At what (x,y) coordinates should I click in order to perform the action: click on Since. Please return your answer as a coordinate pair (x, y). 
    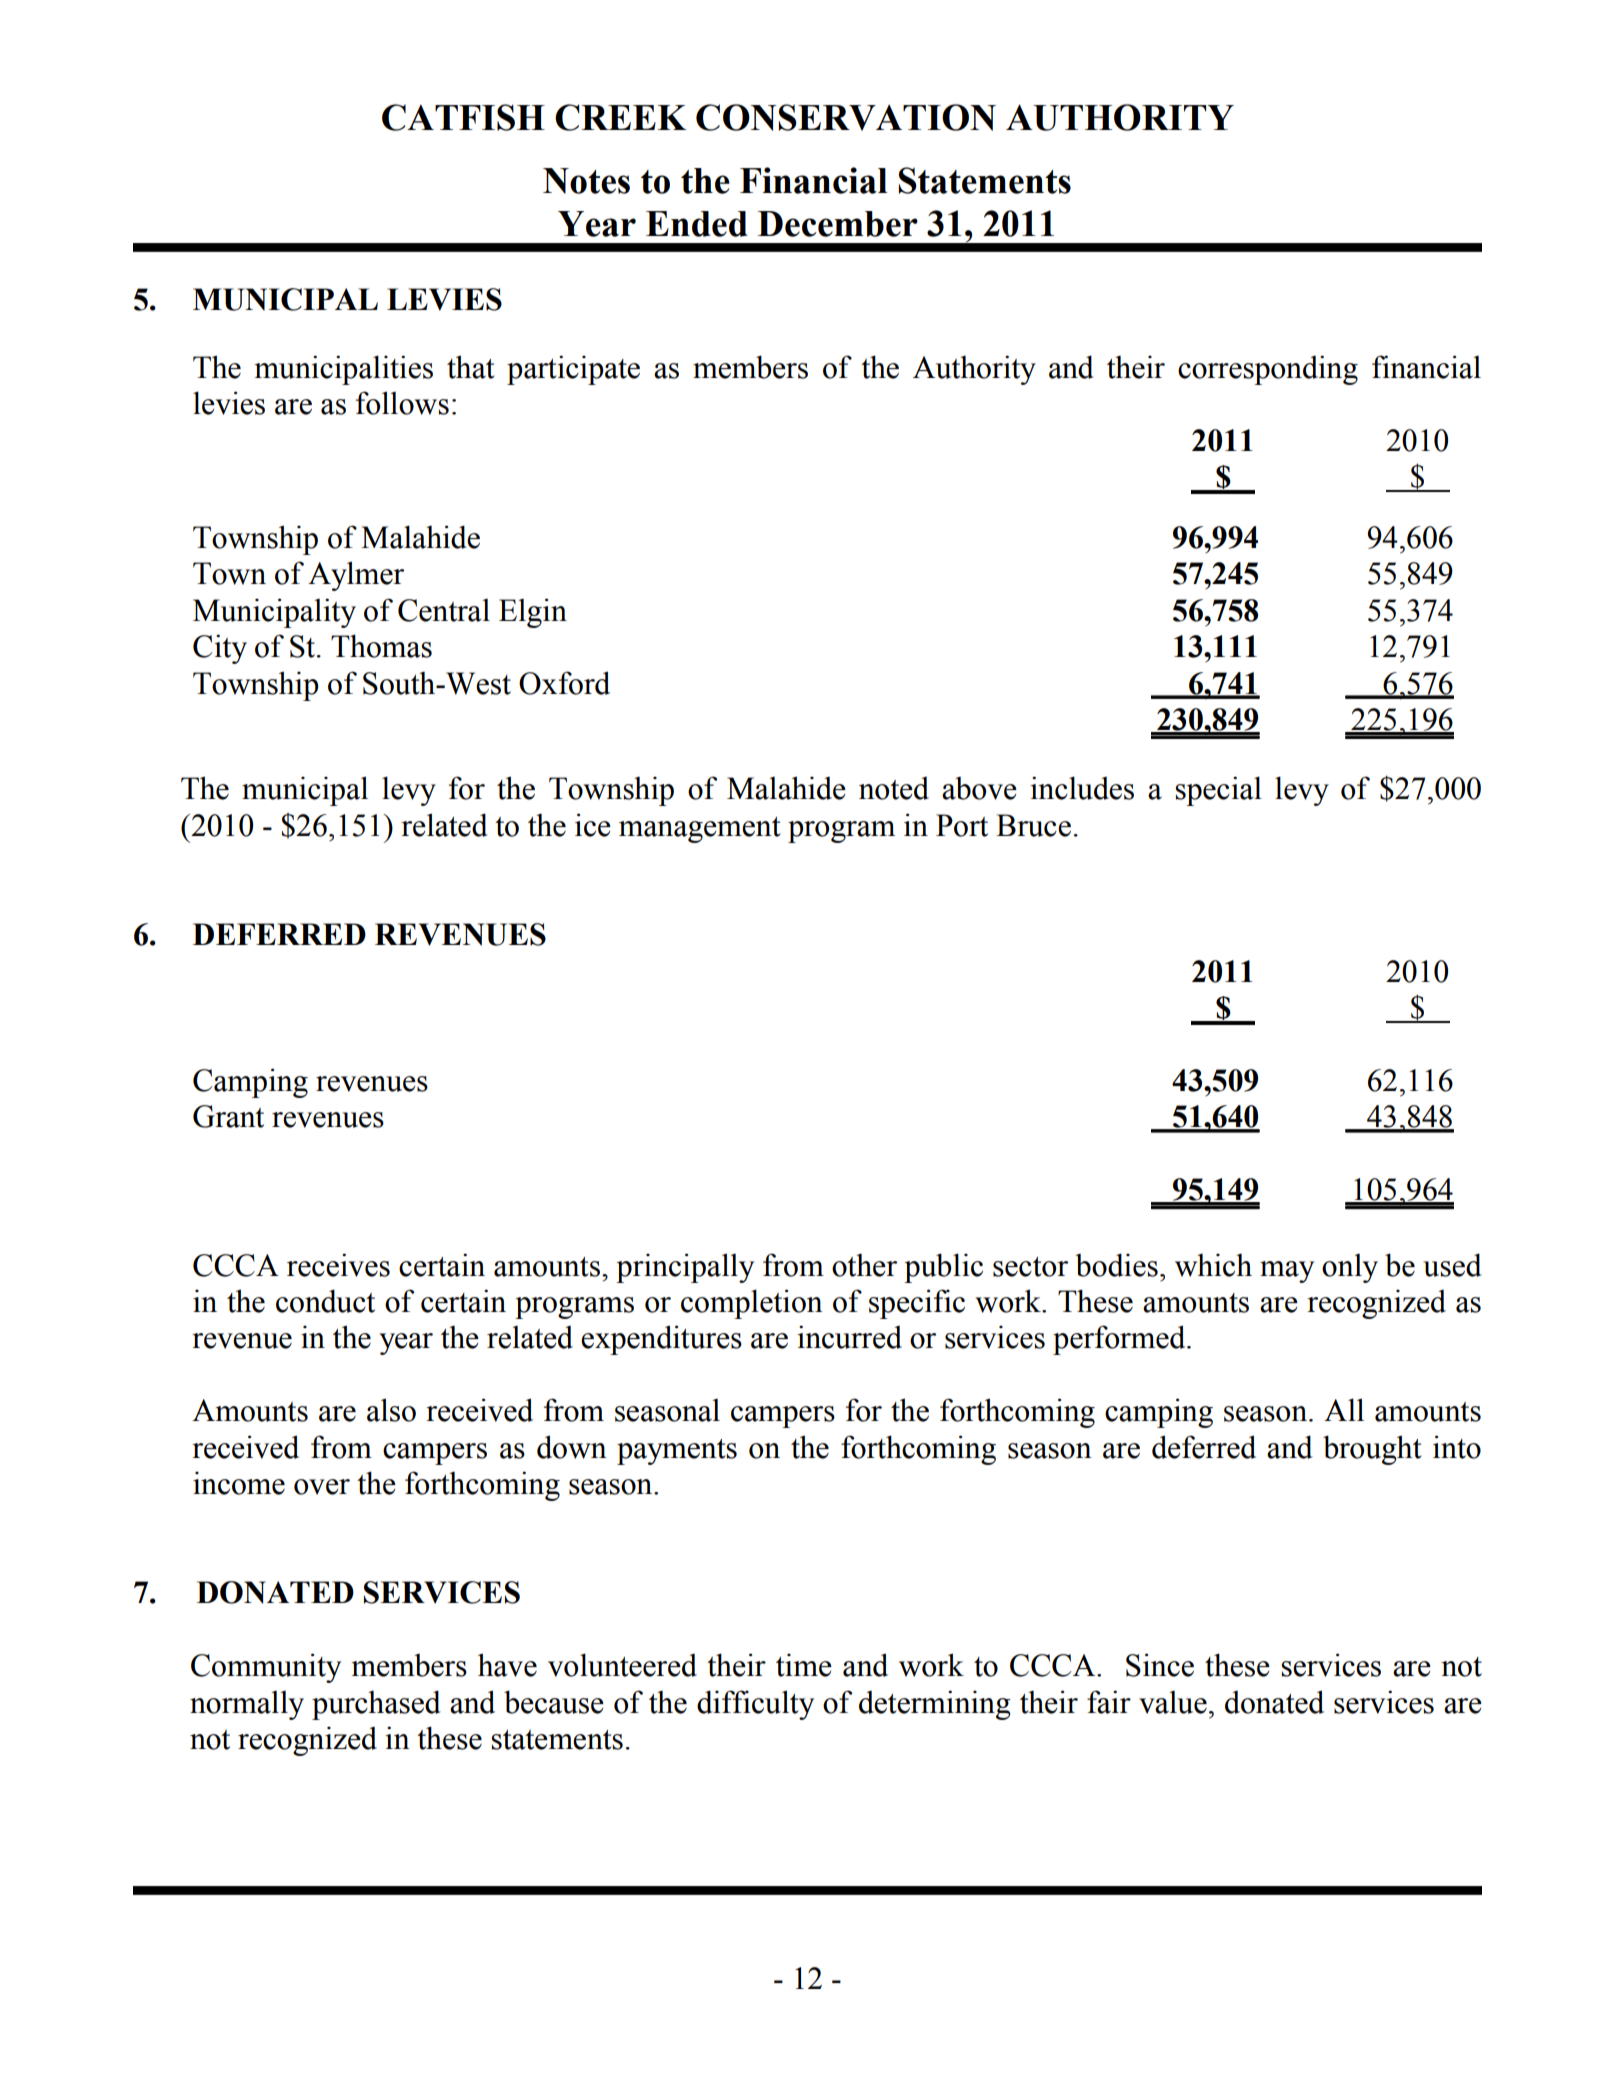
    Looking at the image, I should click on (1160, 1665).
